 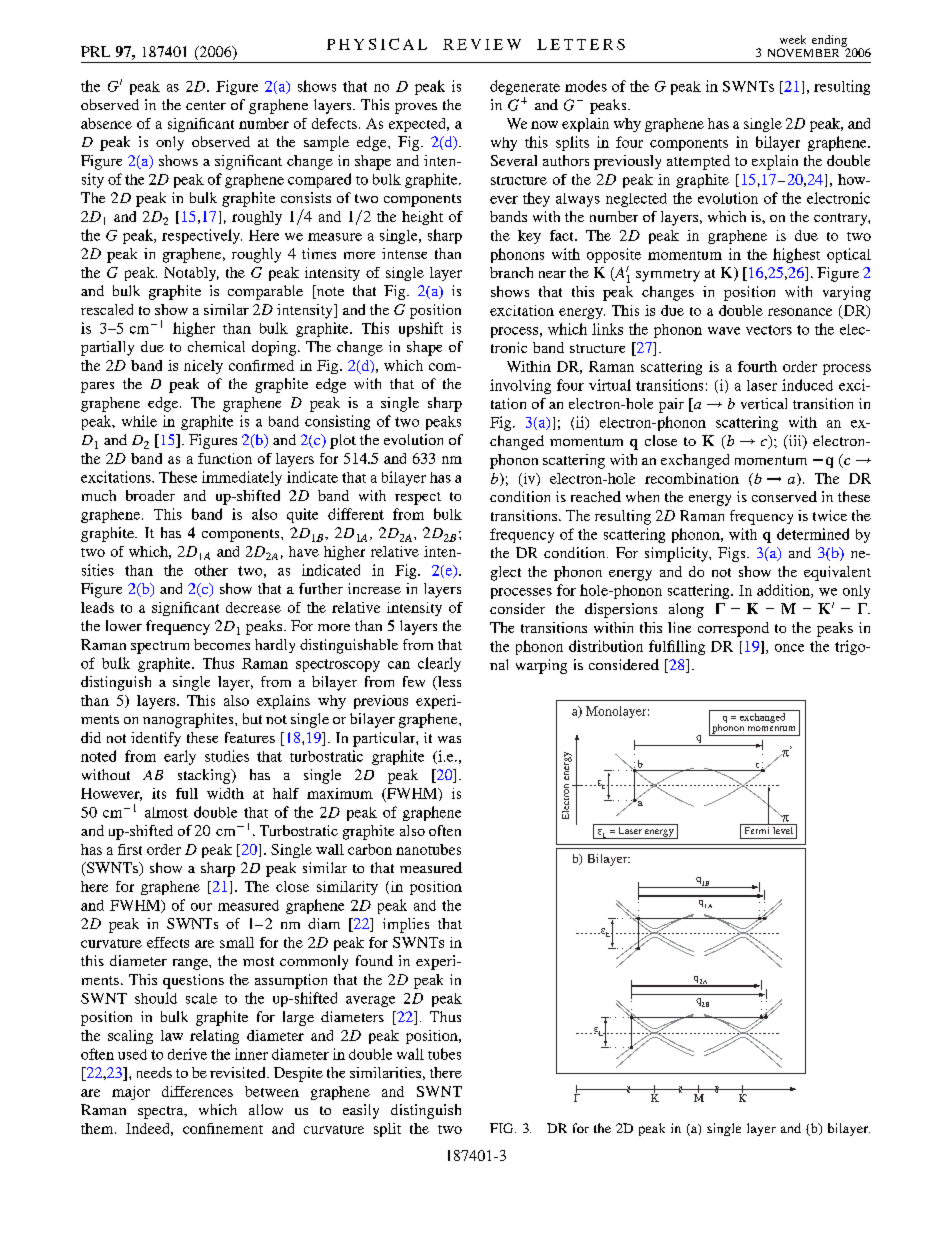 I want to click on once, so click(x=789, y=648).
